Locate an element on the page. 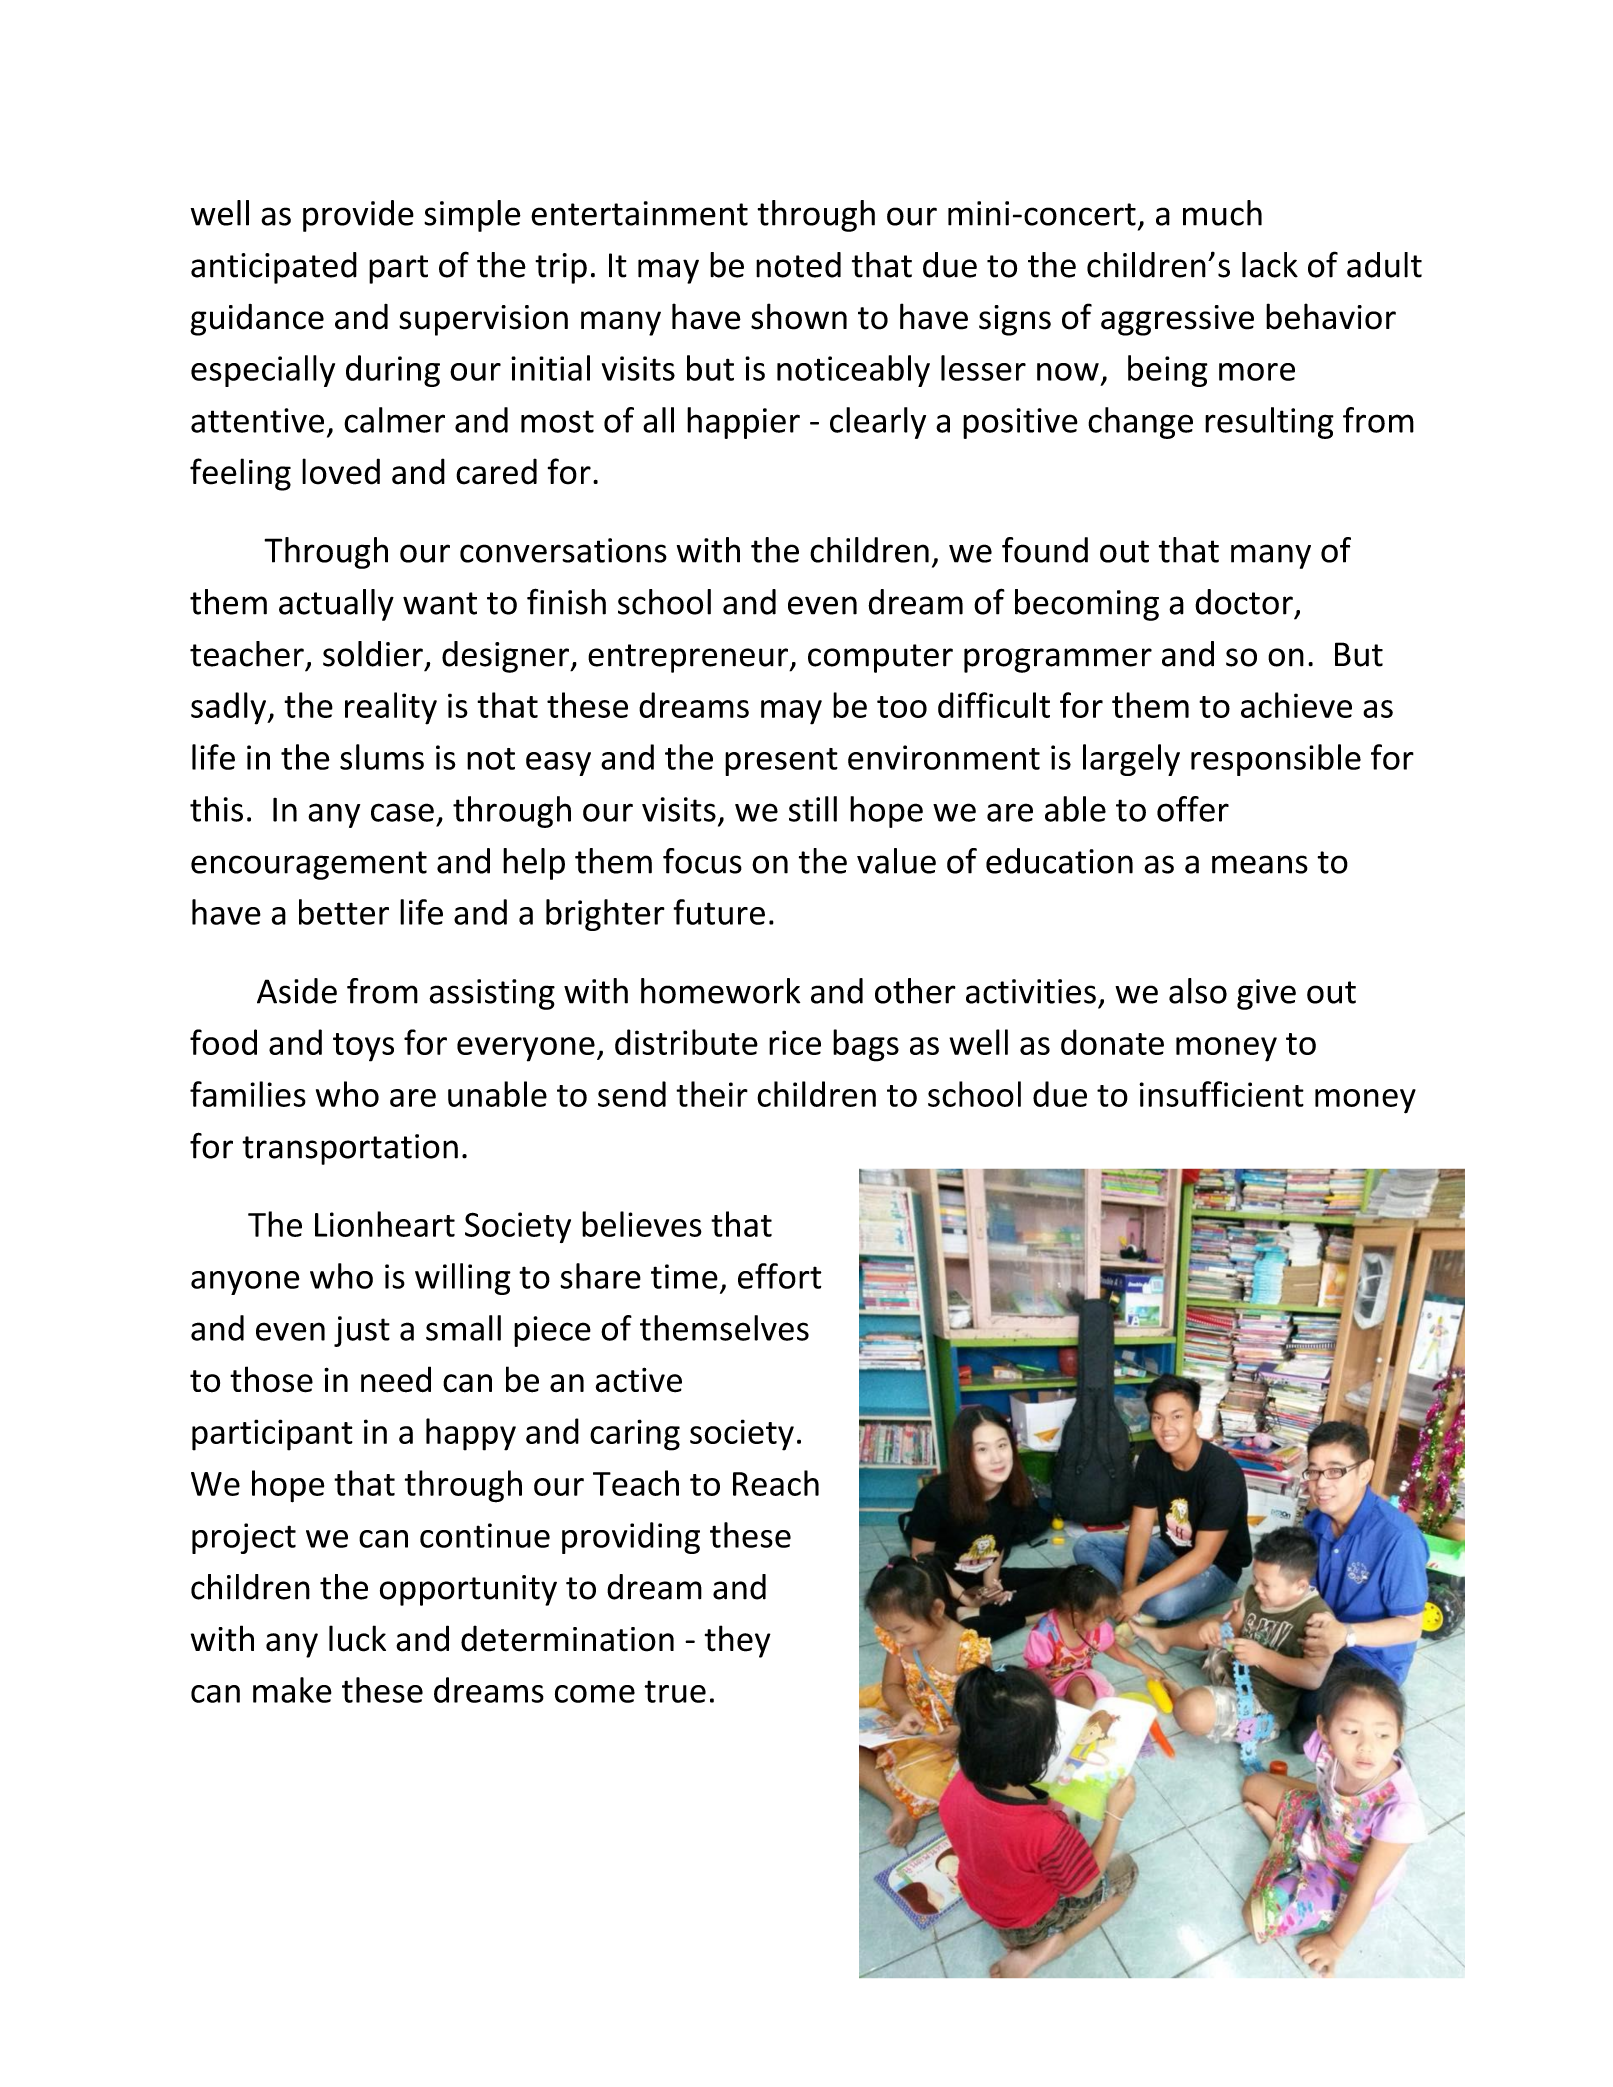  give is located at coordinates (1266, 994).
